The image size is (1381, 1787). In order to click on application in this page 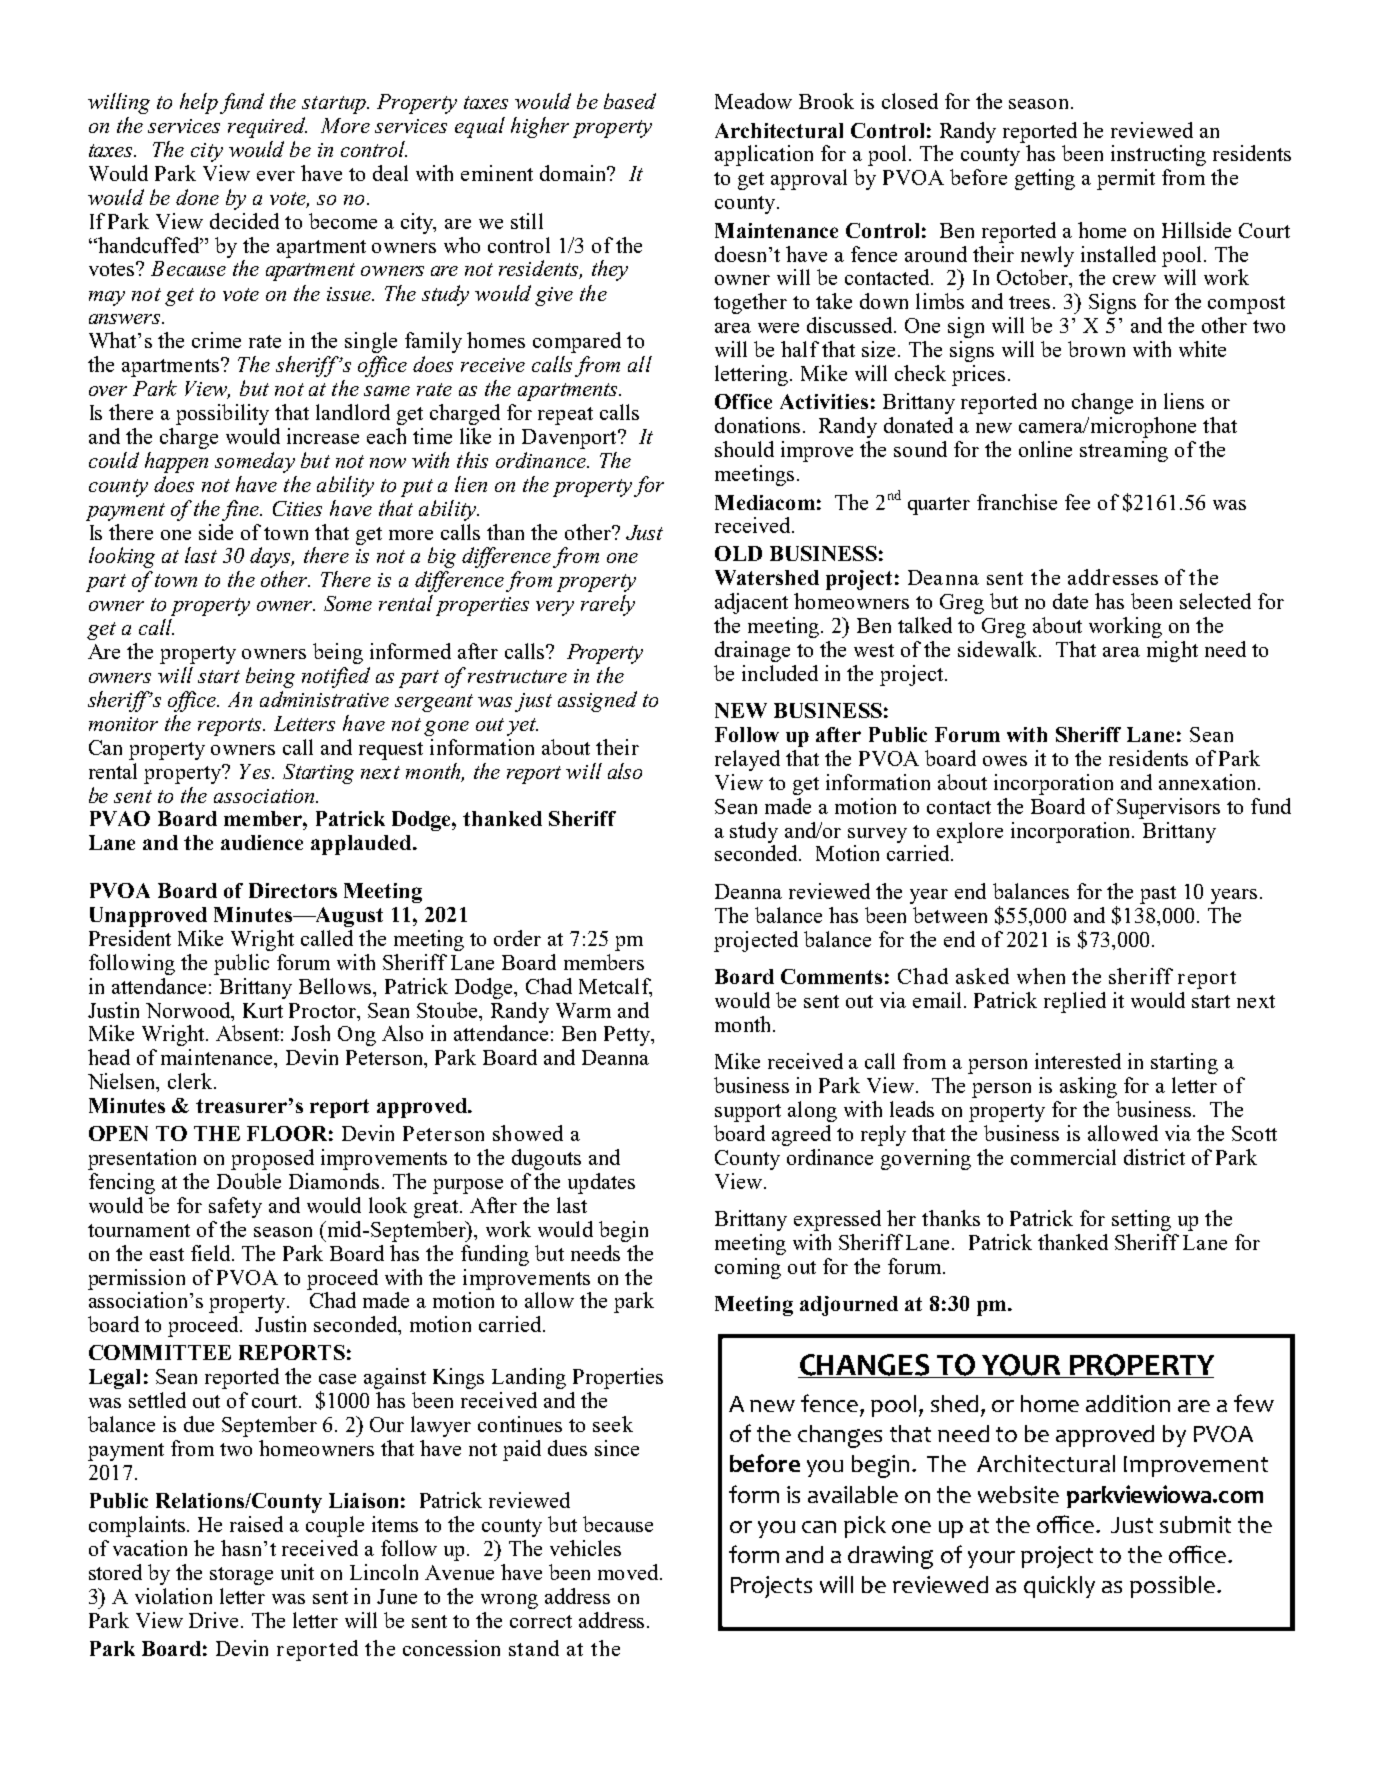, I will do `click(764, 155)`.
